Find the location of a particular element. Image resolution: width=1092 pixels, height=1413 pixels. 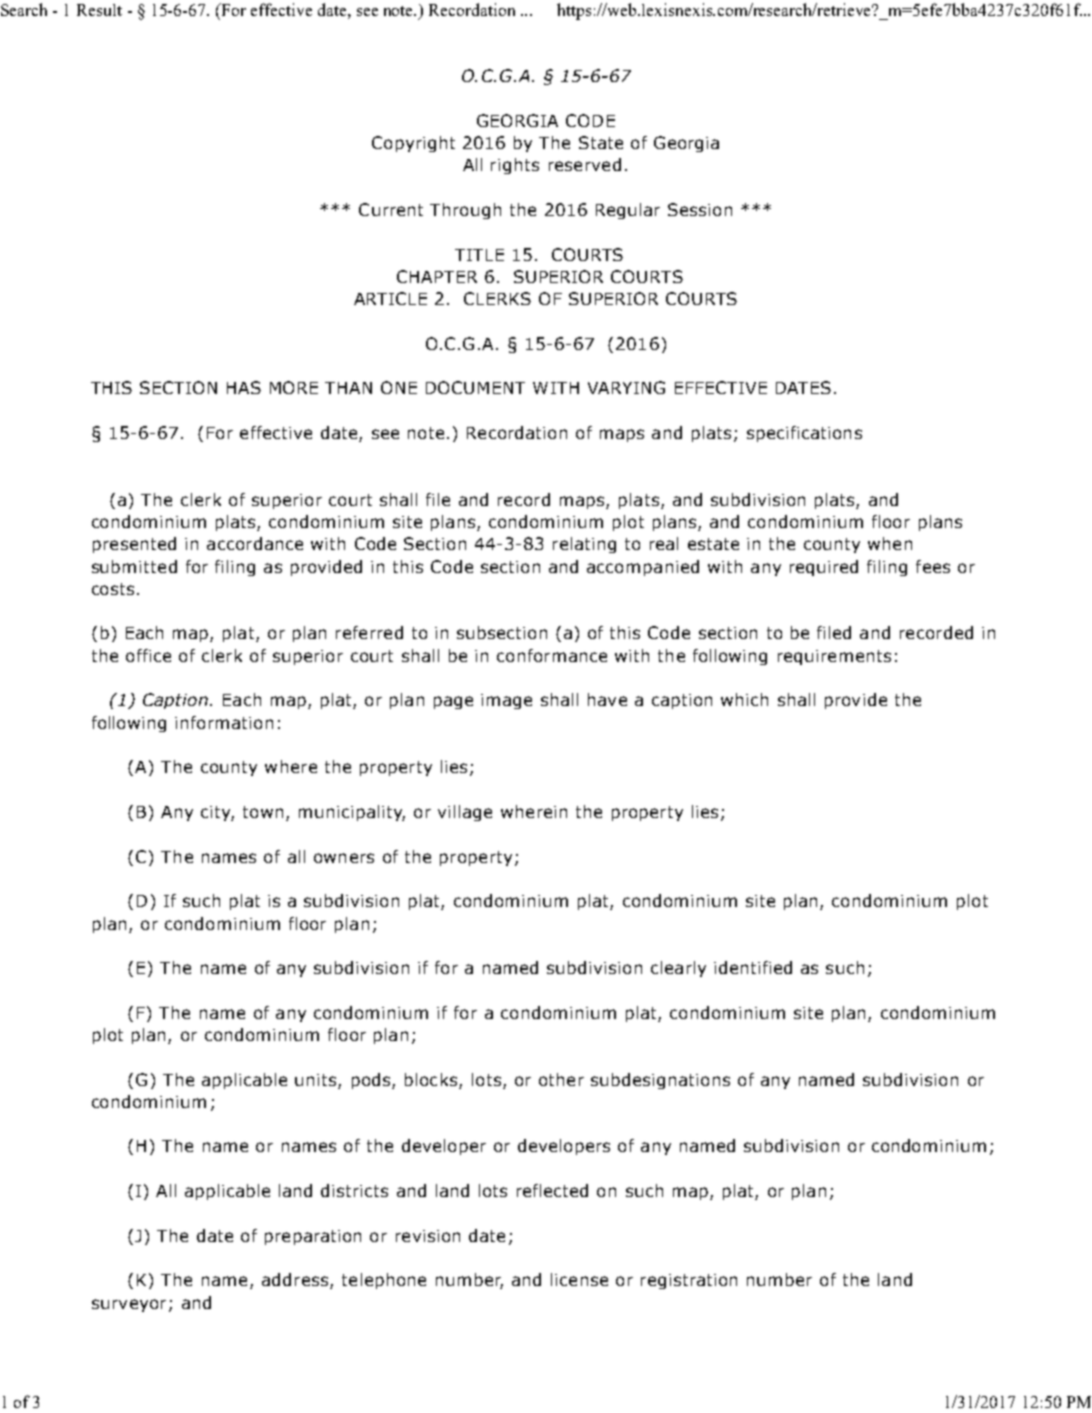

rights is located at coordinates (515, 166).
